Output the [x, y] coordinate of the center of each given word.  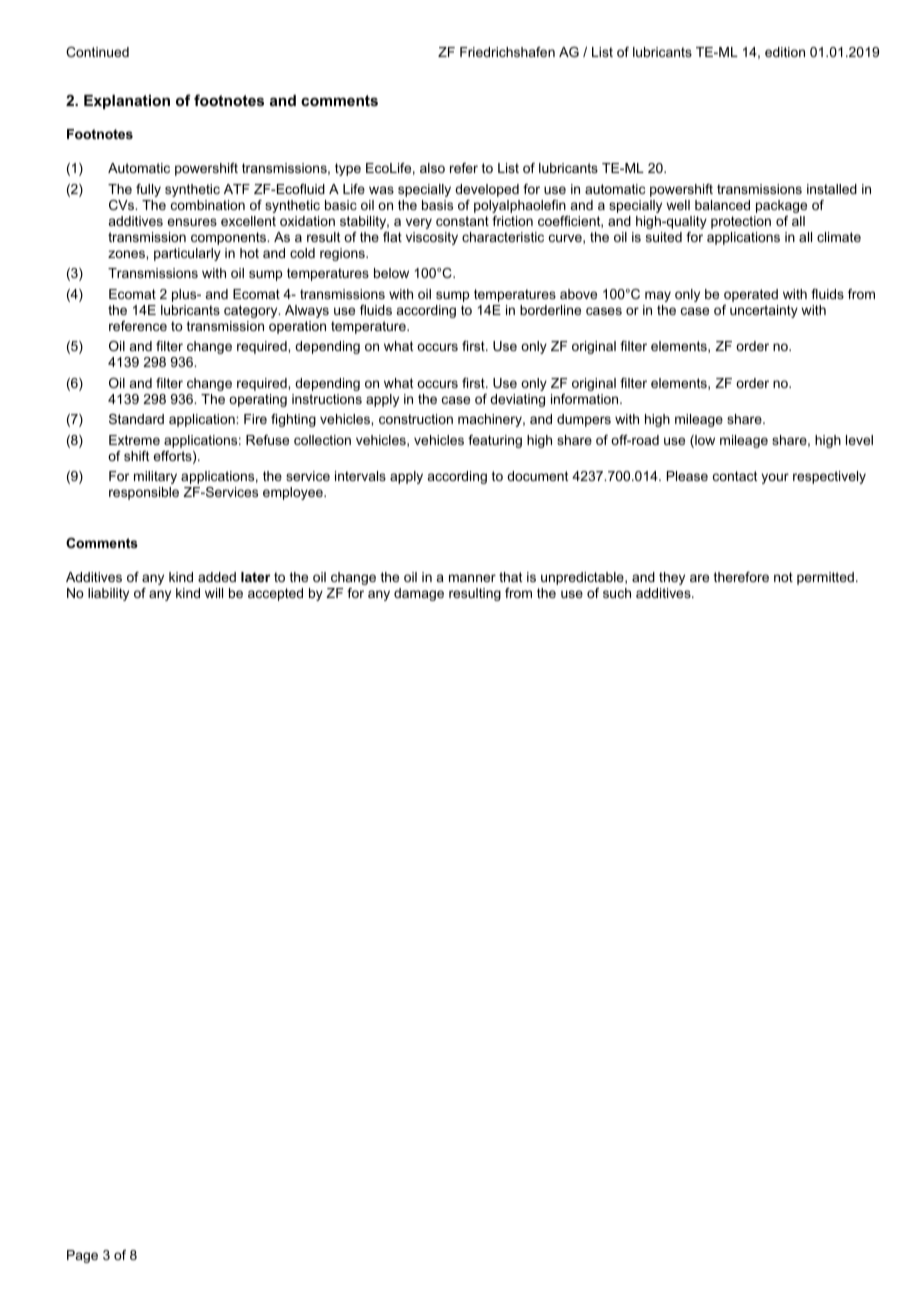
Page [82, 1256]
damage [419, 594]
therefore [741, 577]
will [214, 593]
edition [785, 52]
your [775, 478]
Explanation [127, 102]
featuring [495, 441]
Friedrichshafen [507, 52]
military [155, 477]
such [617, 593]
